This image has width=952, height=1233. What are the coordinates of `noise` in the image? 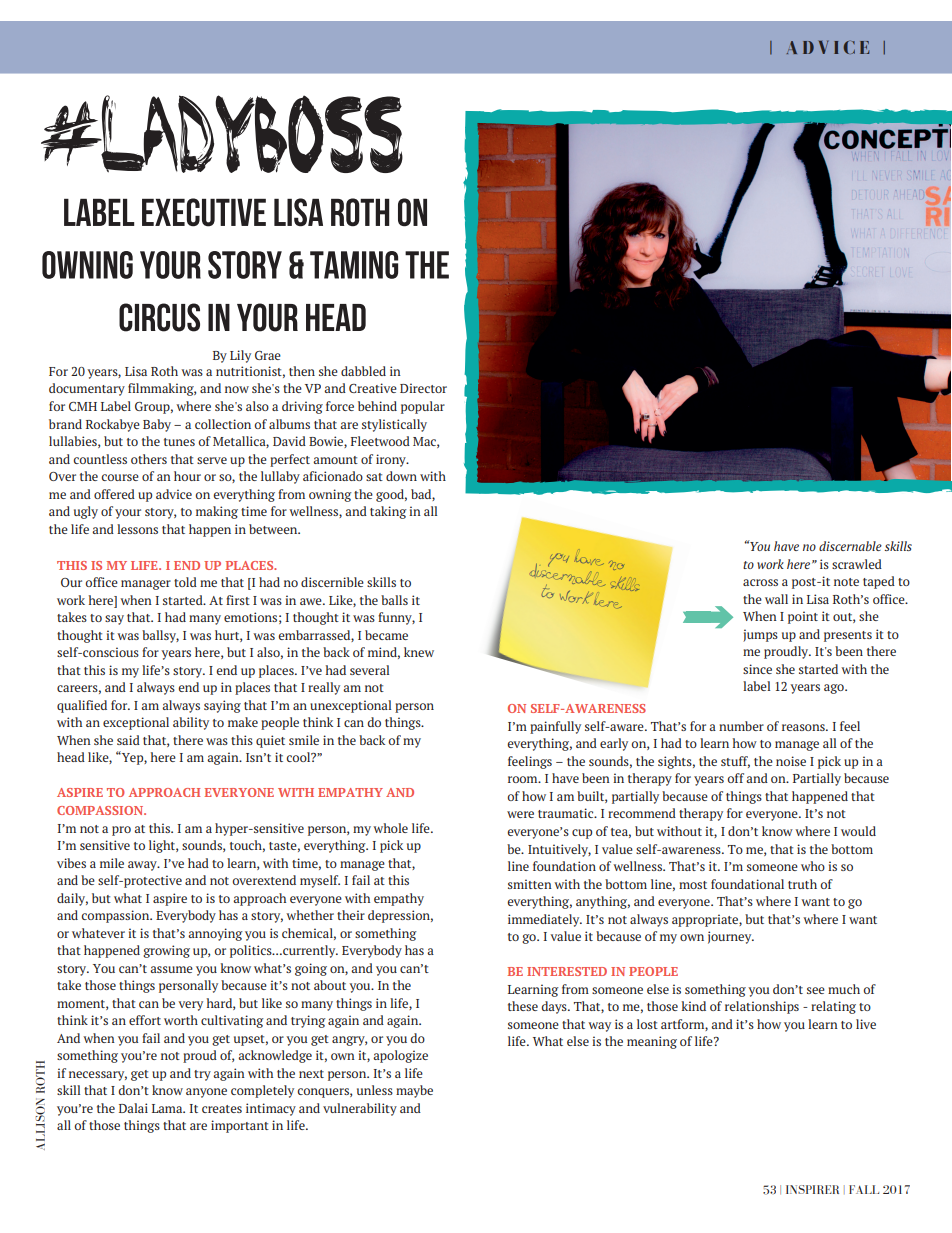 It's located at (791, 761).
